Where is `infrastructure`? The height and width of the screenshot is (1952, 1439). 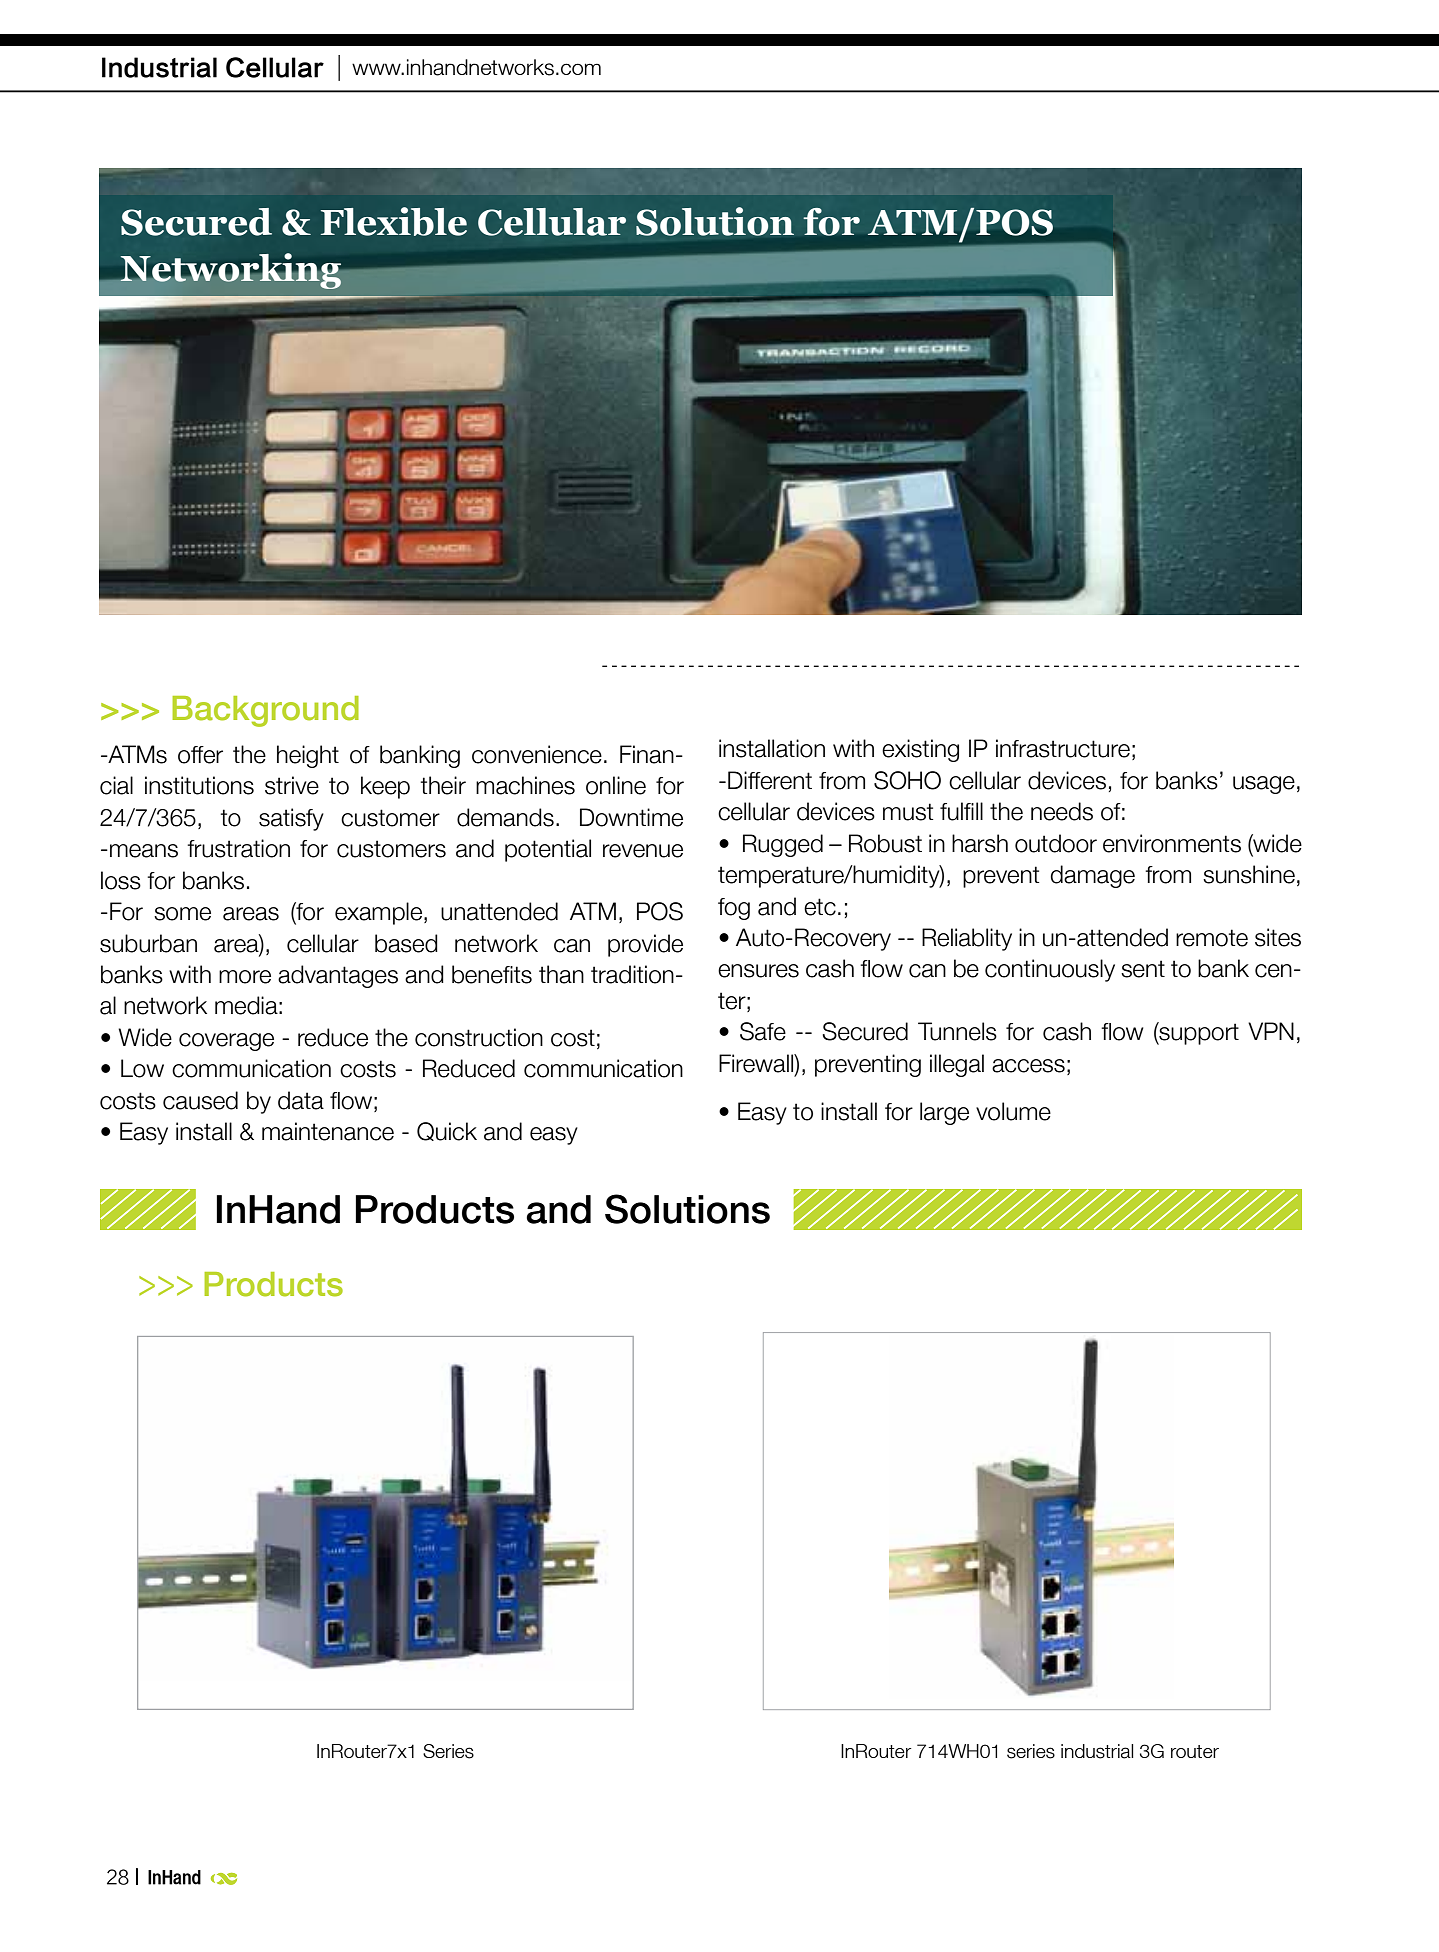 infrastructure is located at coordinates (1063, 748).
